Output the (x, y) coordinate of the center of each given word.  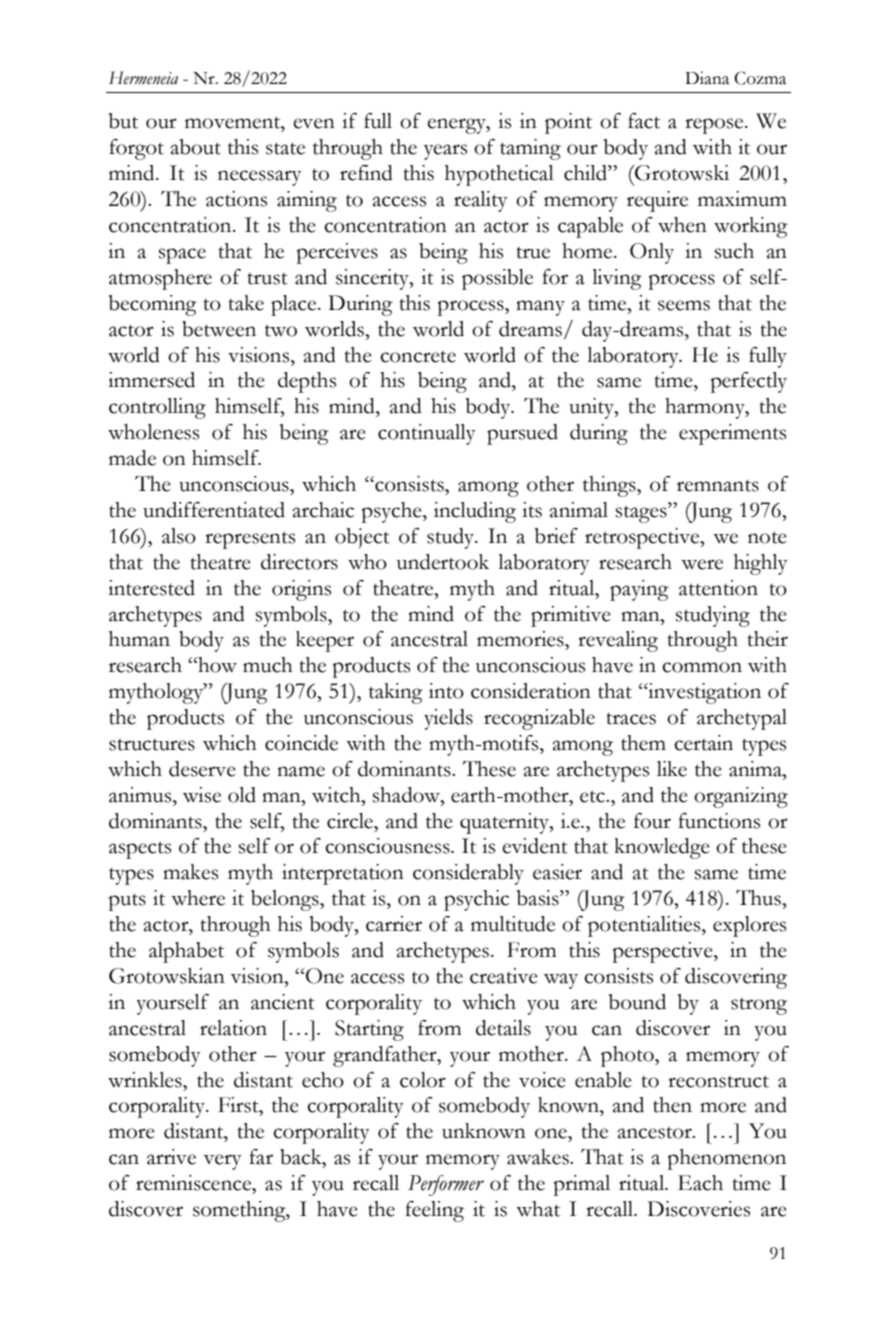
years (445, 152)
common (702, 667)
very (222, 1162)
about (195, 147)
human (139, 639)
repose (715, 126)
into (446, 691)
